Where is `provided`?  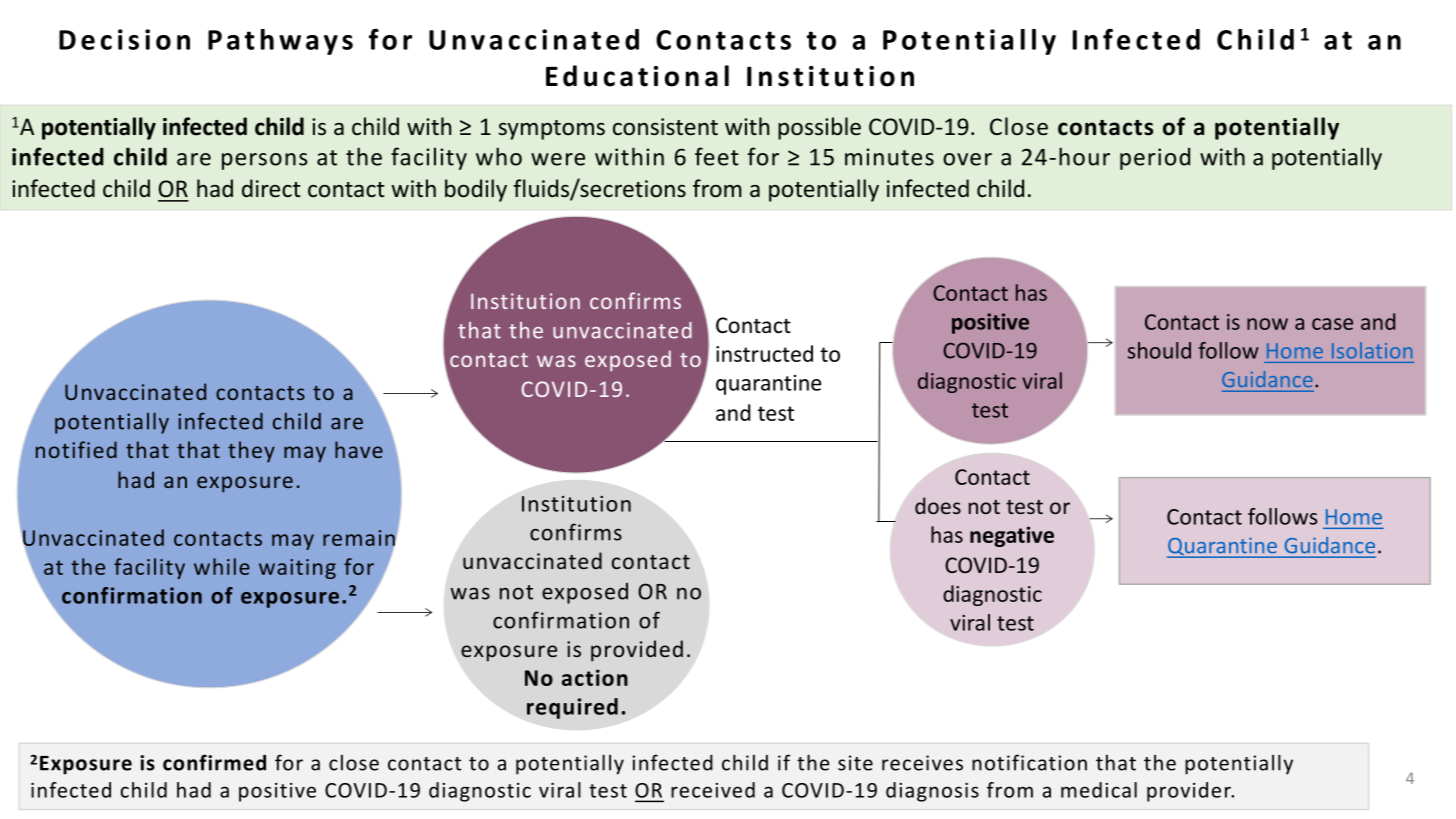
provided is located at coordinates (637, 651).
